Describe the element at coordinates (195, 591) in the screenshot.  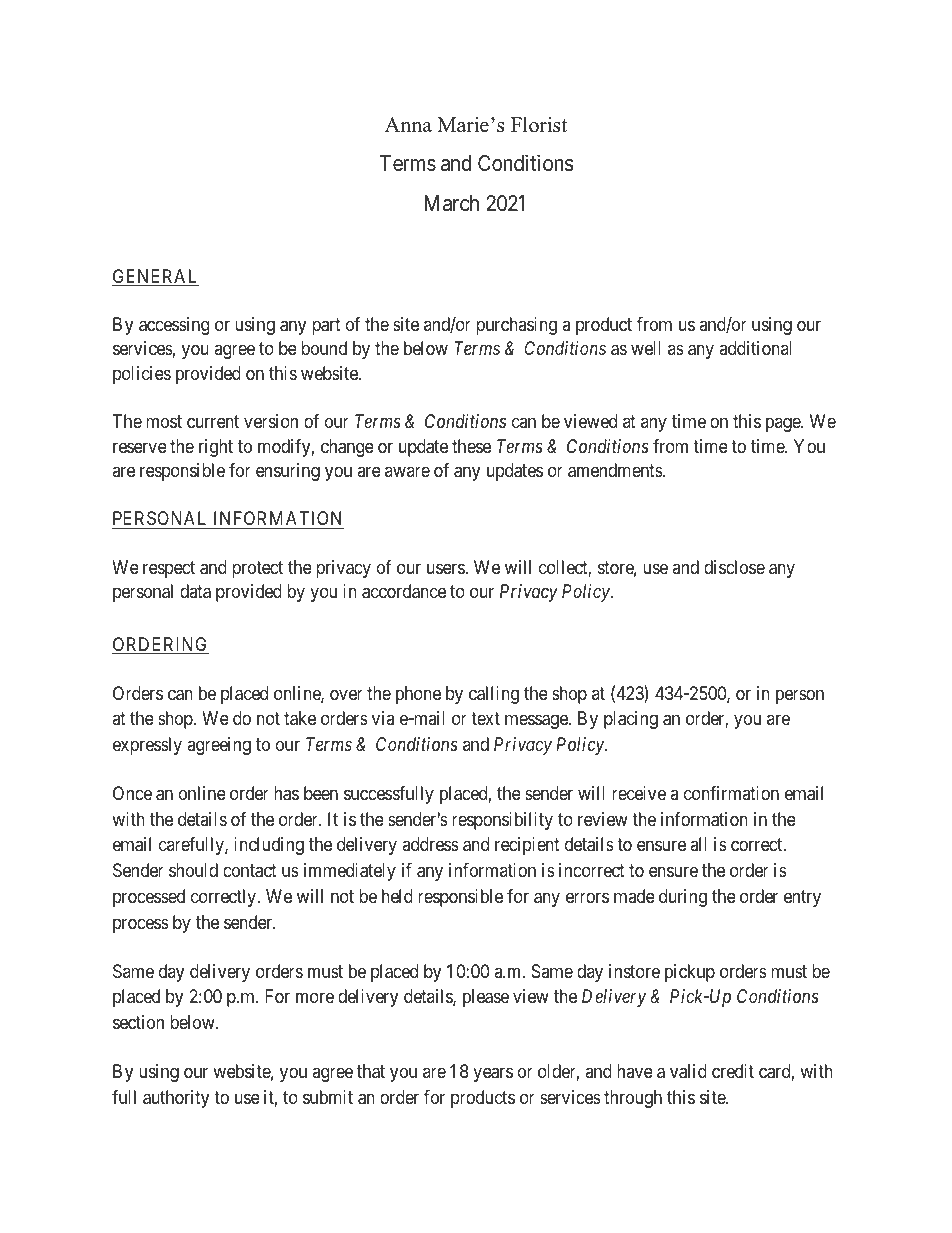
I see `data` at that location.
